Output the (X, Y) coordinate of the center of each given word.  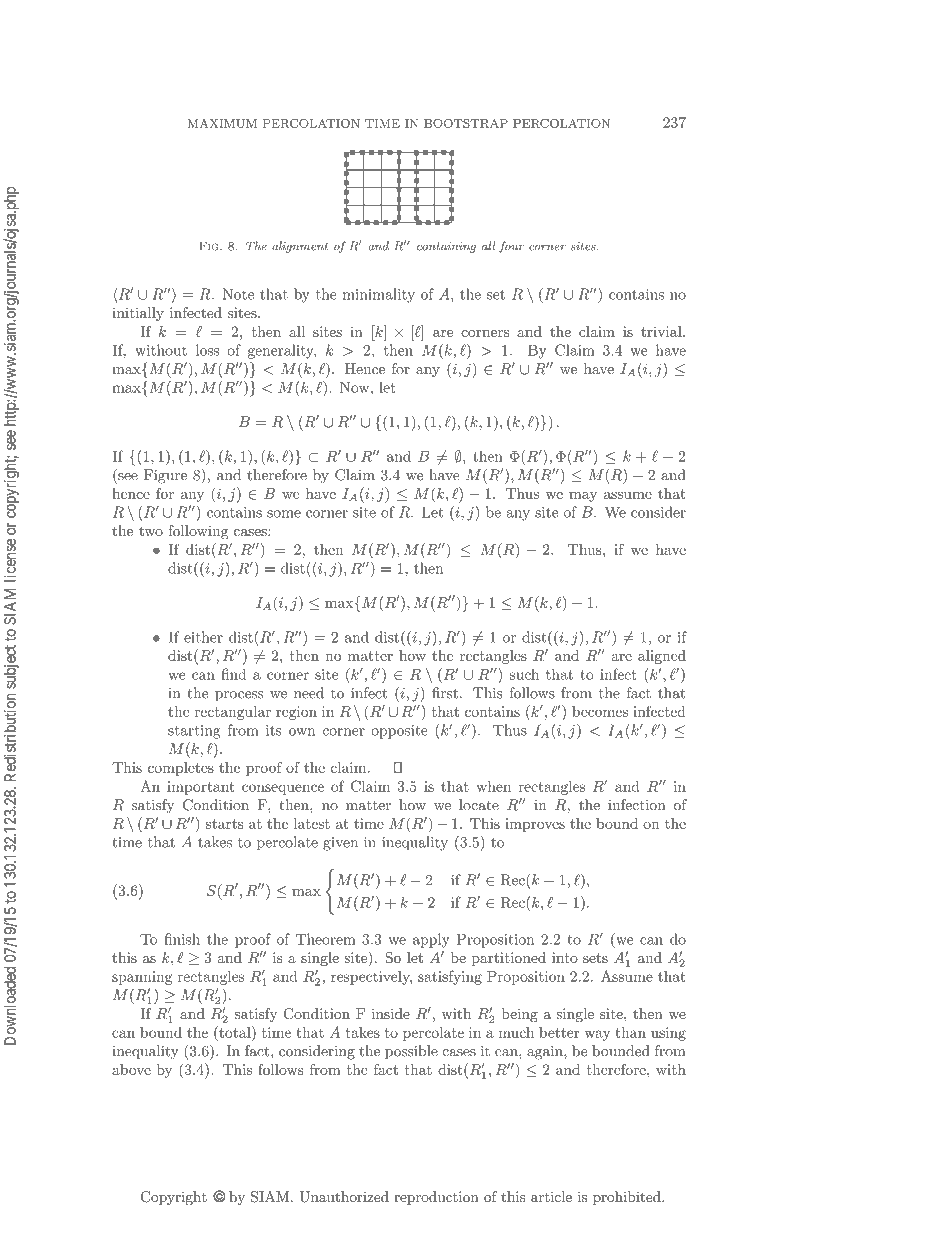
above (131, 1069)
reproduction (436, 1198)
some (284, 514)
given (340, 844)
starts (224, 824)
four (511, 247)
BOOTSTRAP (466, 123)
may (583, 497)
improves (535, 825)
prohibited (628, 1198)
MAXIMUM (222, 123)
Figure (165, 476)
